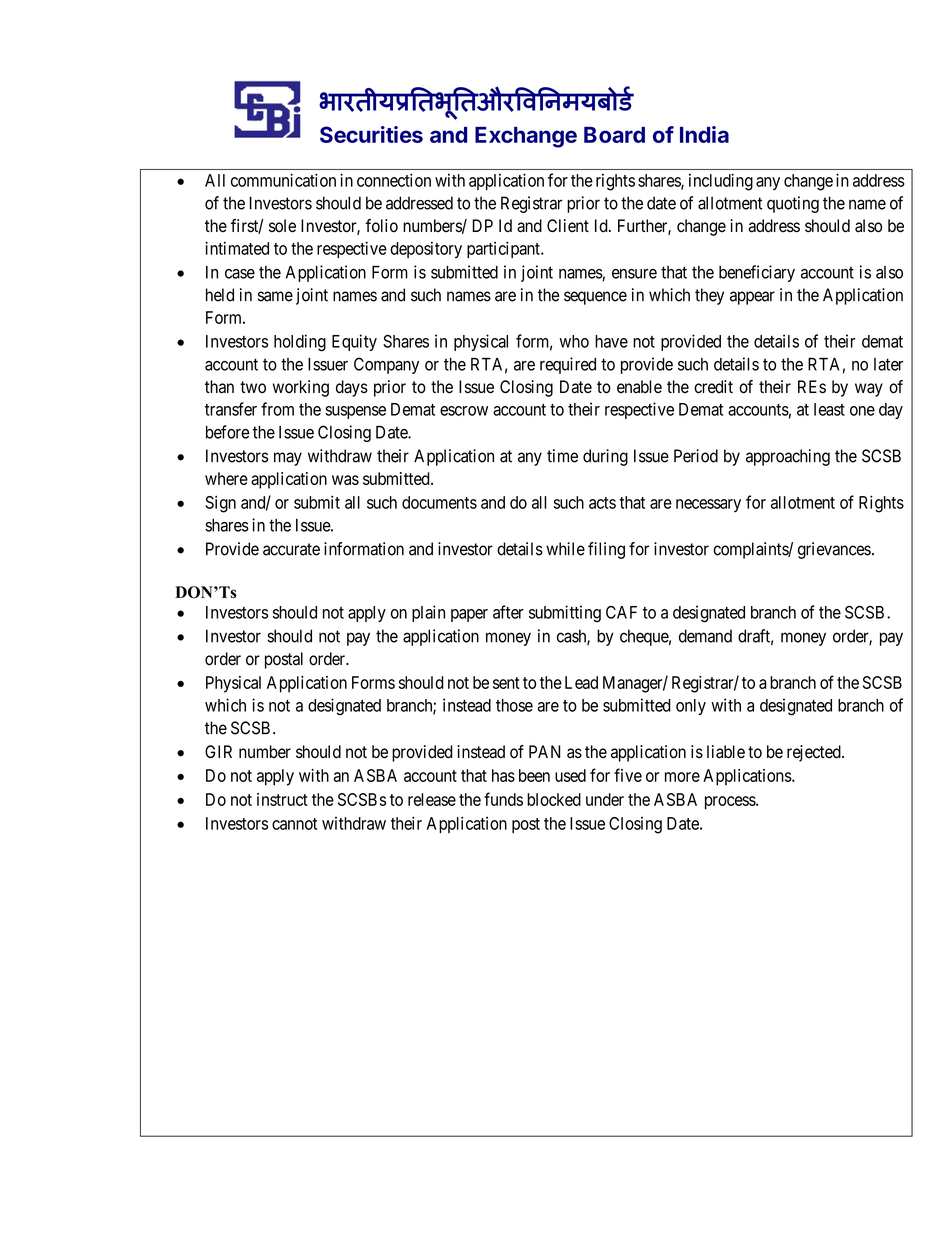 The image size is (952, 1233). Describe the element at coordinates (508, 612) in the screenshot. I see `after` at that location.
